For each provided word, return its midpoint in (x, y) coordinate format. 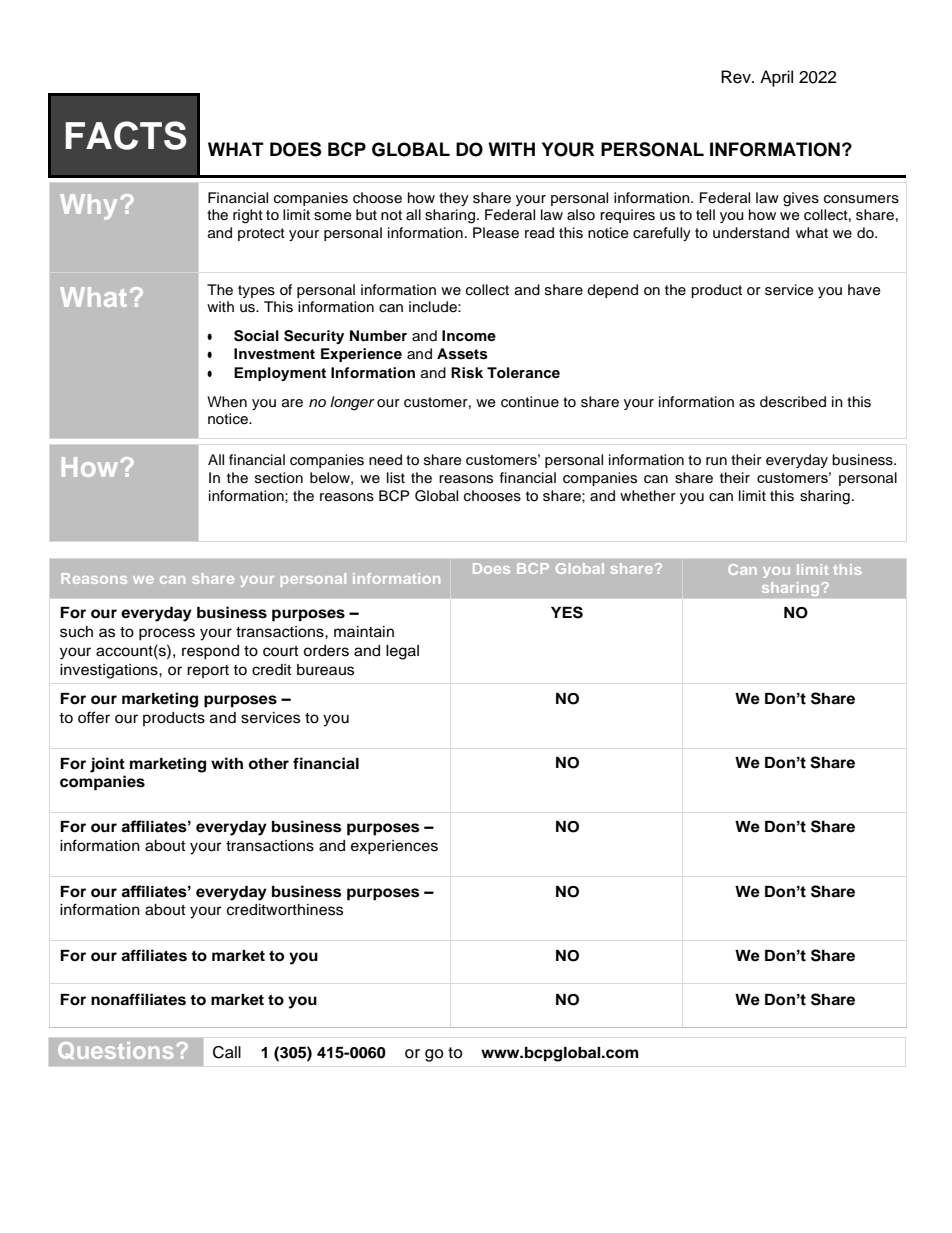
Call (227, 1052)
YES (567, 612)
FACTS (125, 135)
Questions (115, 1051)
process (167, 634)
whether (648, 496)
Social (256, 336)
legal (402, 652)
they (454, 199)
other (268, 764)
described (793, 402)
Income (469, 335)
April (776, 78)
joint (107, 765)
